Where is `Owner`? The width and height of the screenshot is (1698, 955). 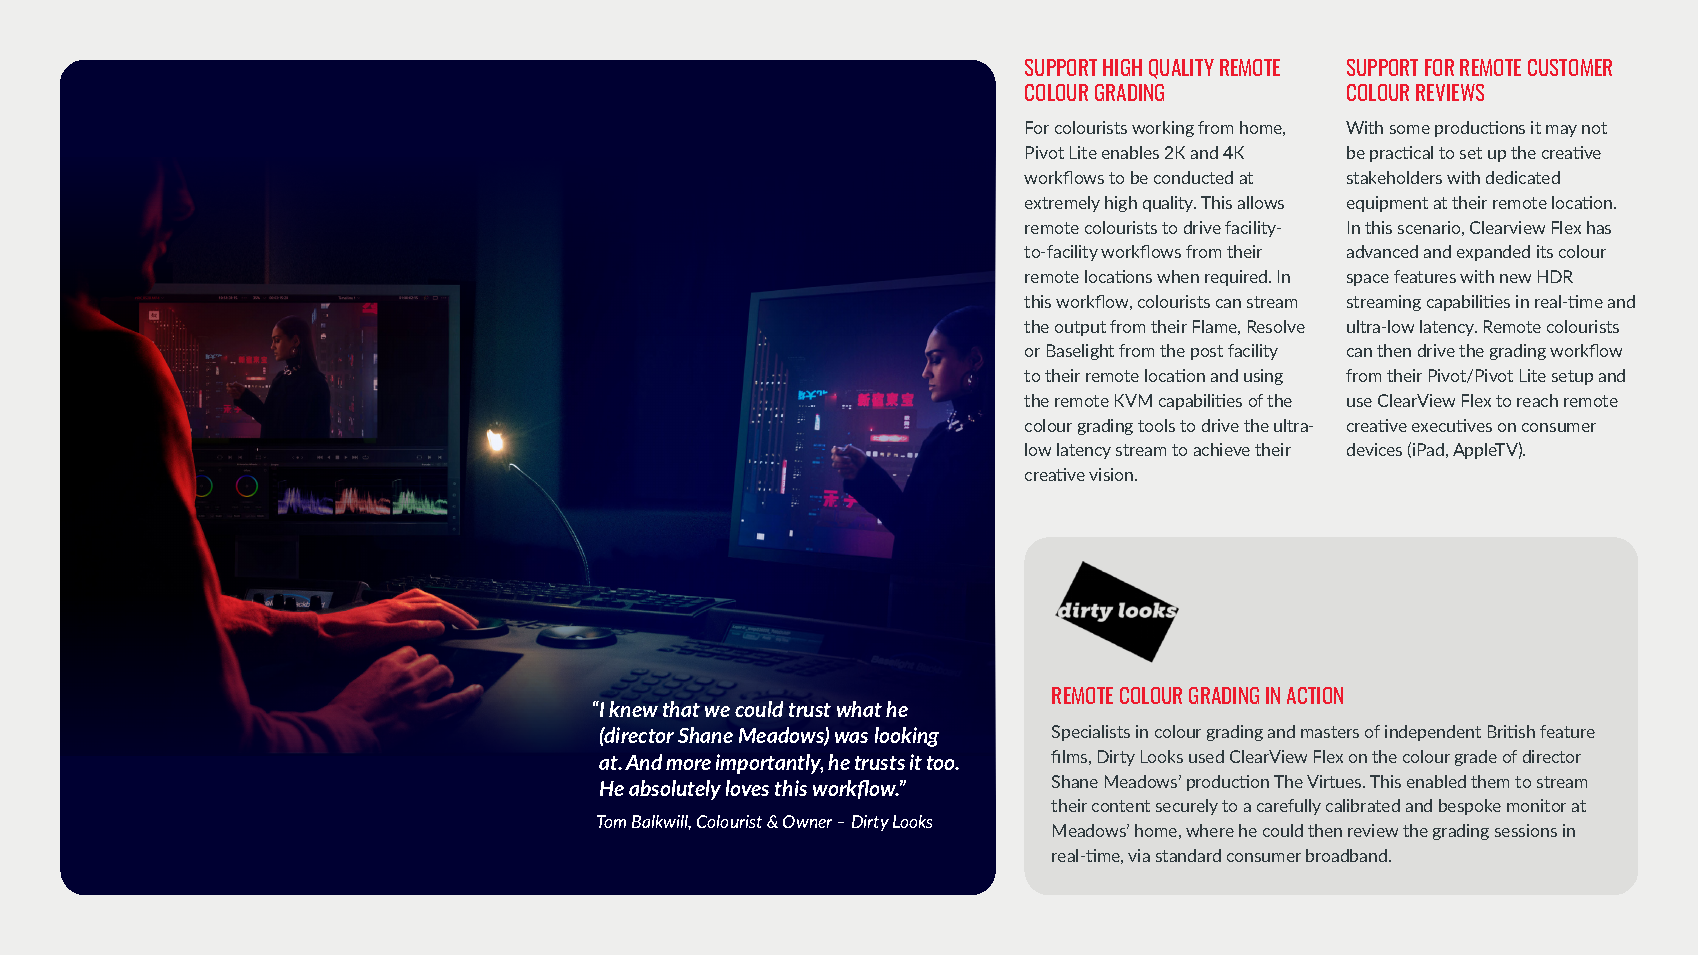
Owner is located at coordinates (807, 821).
